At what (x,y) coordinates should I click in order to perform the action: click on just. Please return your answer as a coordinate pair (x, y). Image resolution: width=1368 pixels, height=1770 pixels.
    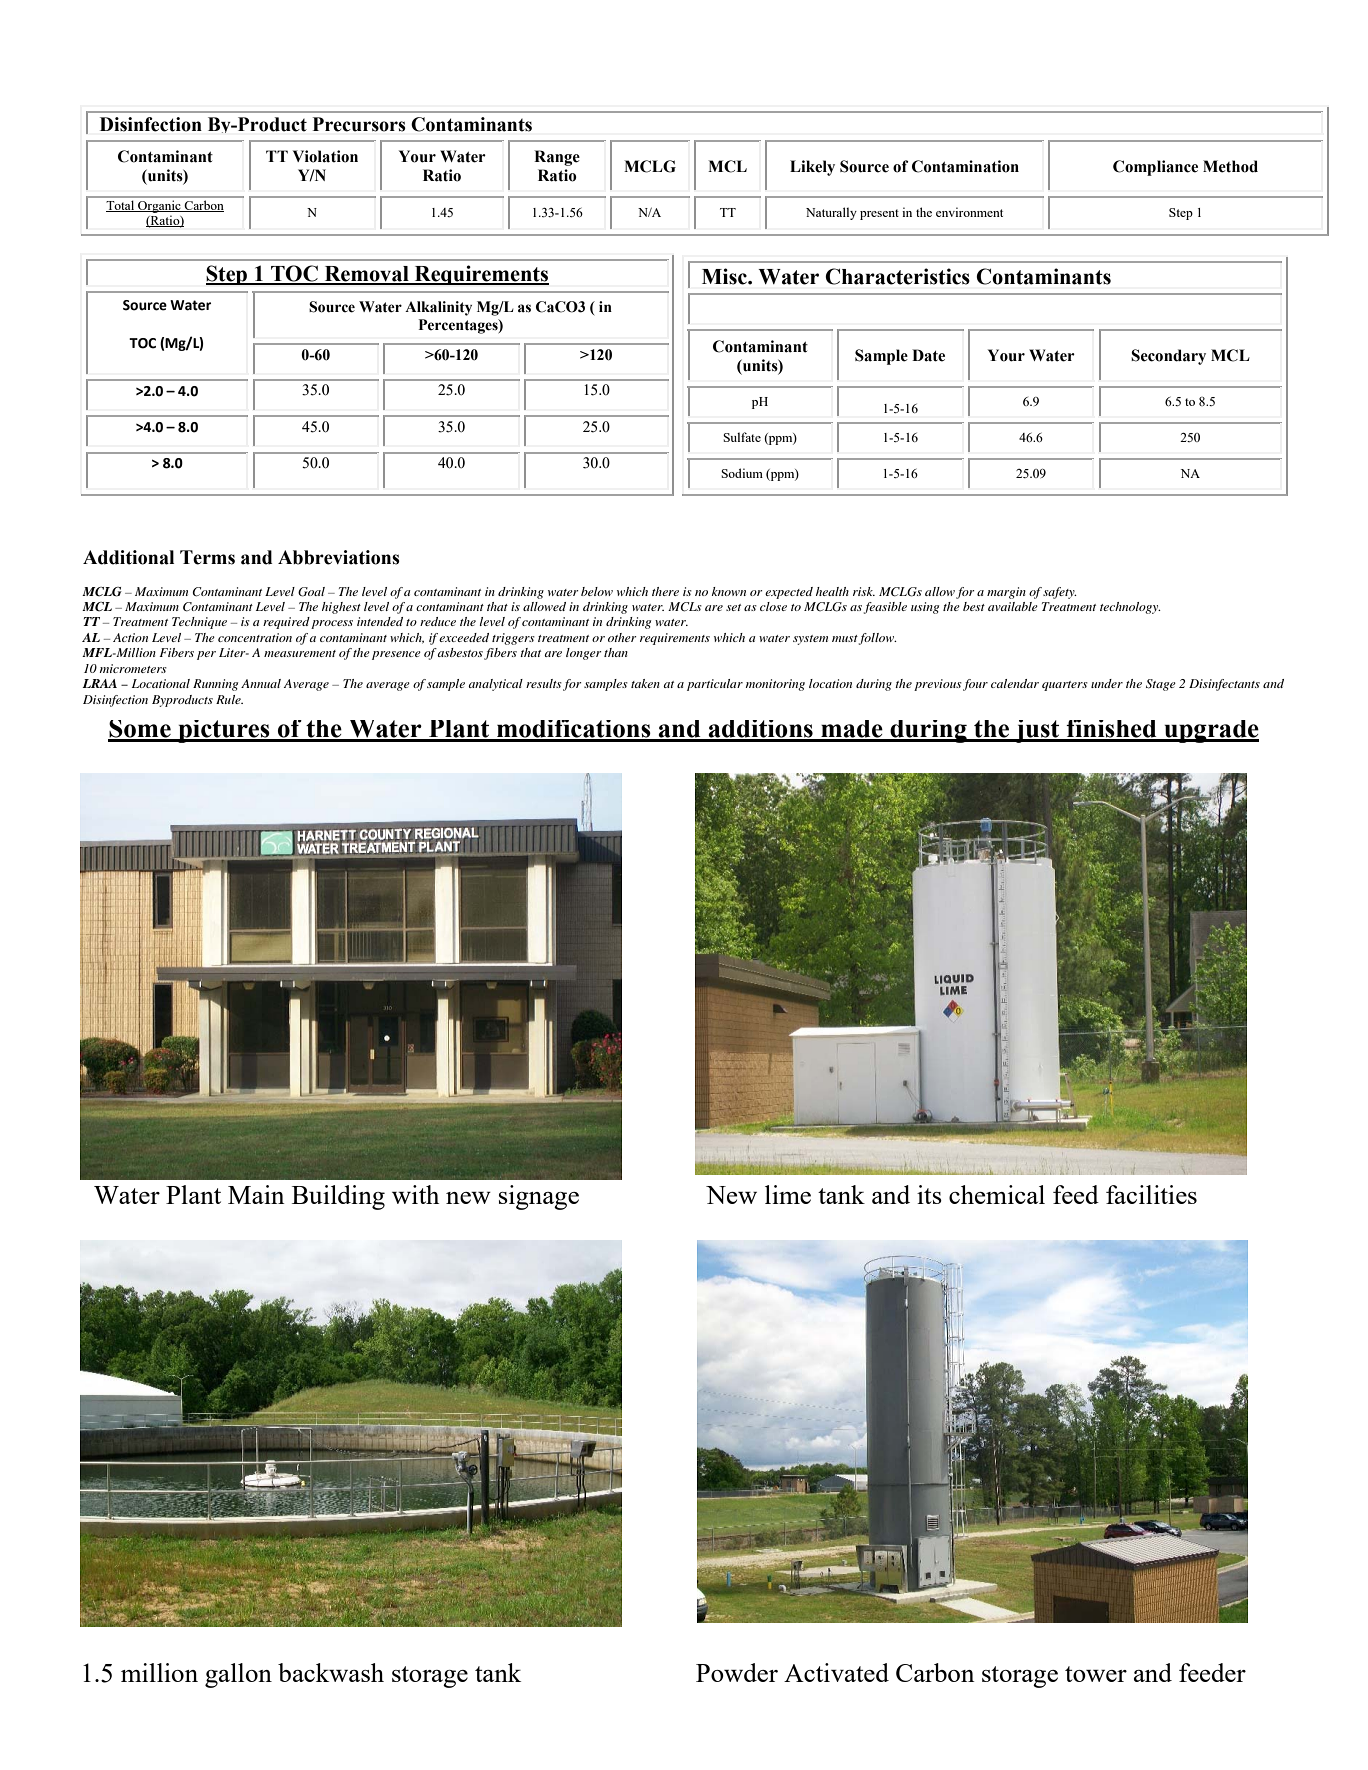
    Looking at the image, I should click on (1037, 731).
